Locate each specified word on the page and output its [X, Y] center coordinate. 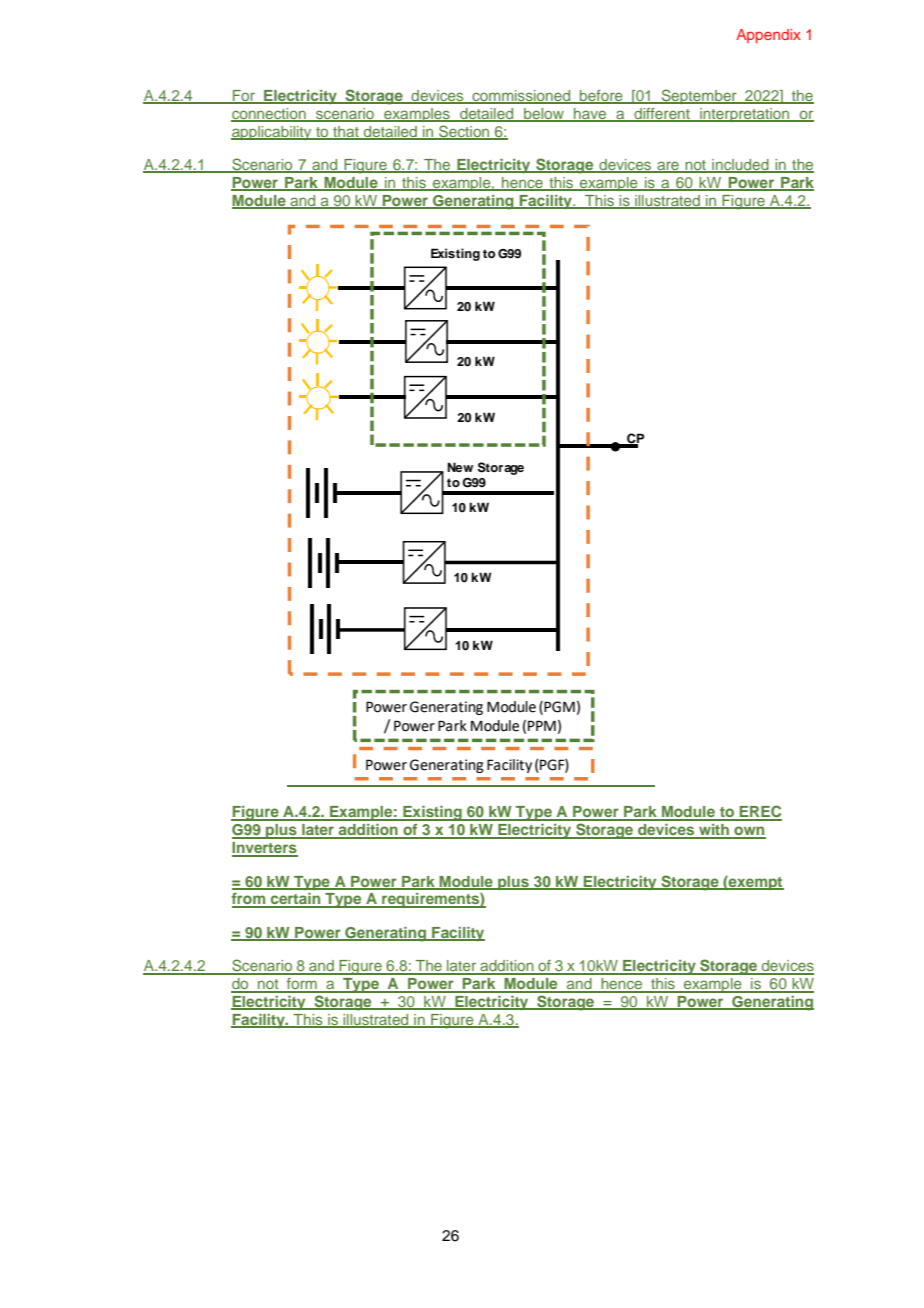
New [460, 467]
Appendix [768, 36]
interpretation [745, 115]
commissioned [521, 97]
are [668, 167]
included [740, 166]
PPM [542, 725]
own [749, 832]
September [699, 96]
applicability [272, 133]
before [601, 97]
